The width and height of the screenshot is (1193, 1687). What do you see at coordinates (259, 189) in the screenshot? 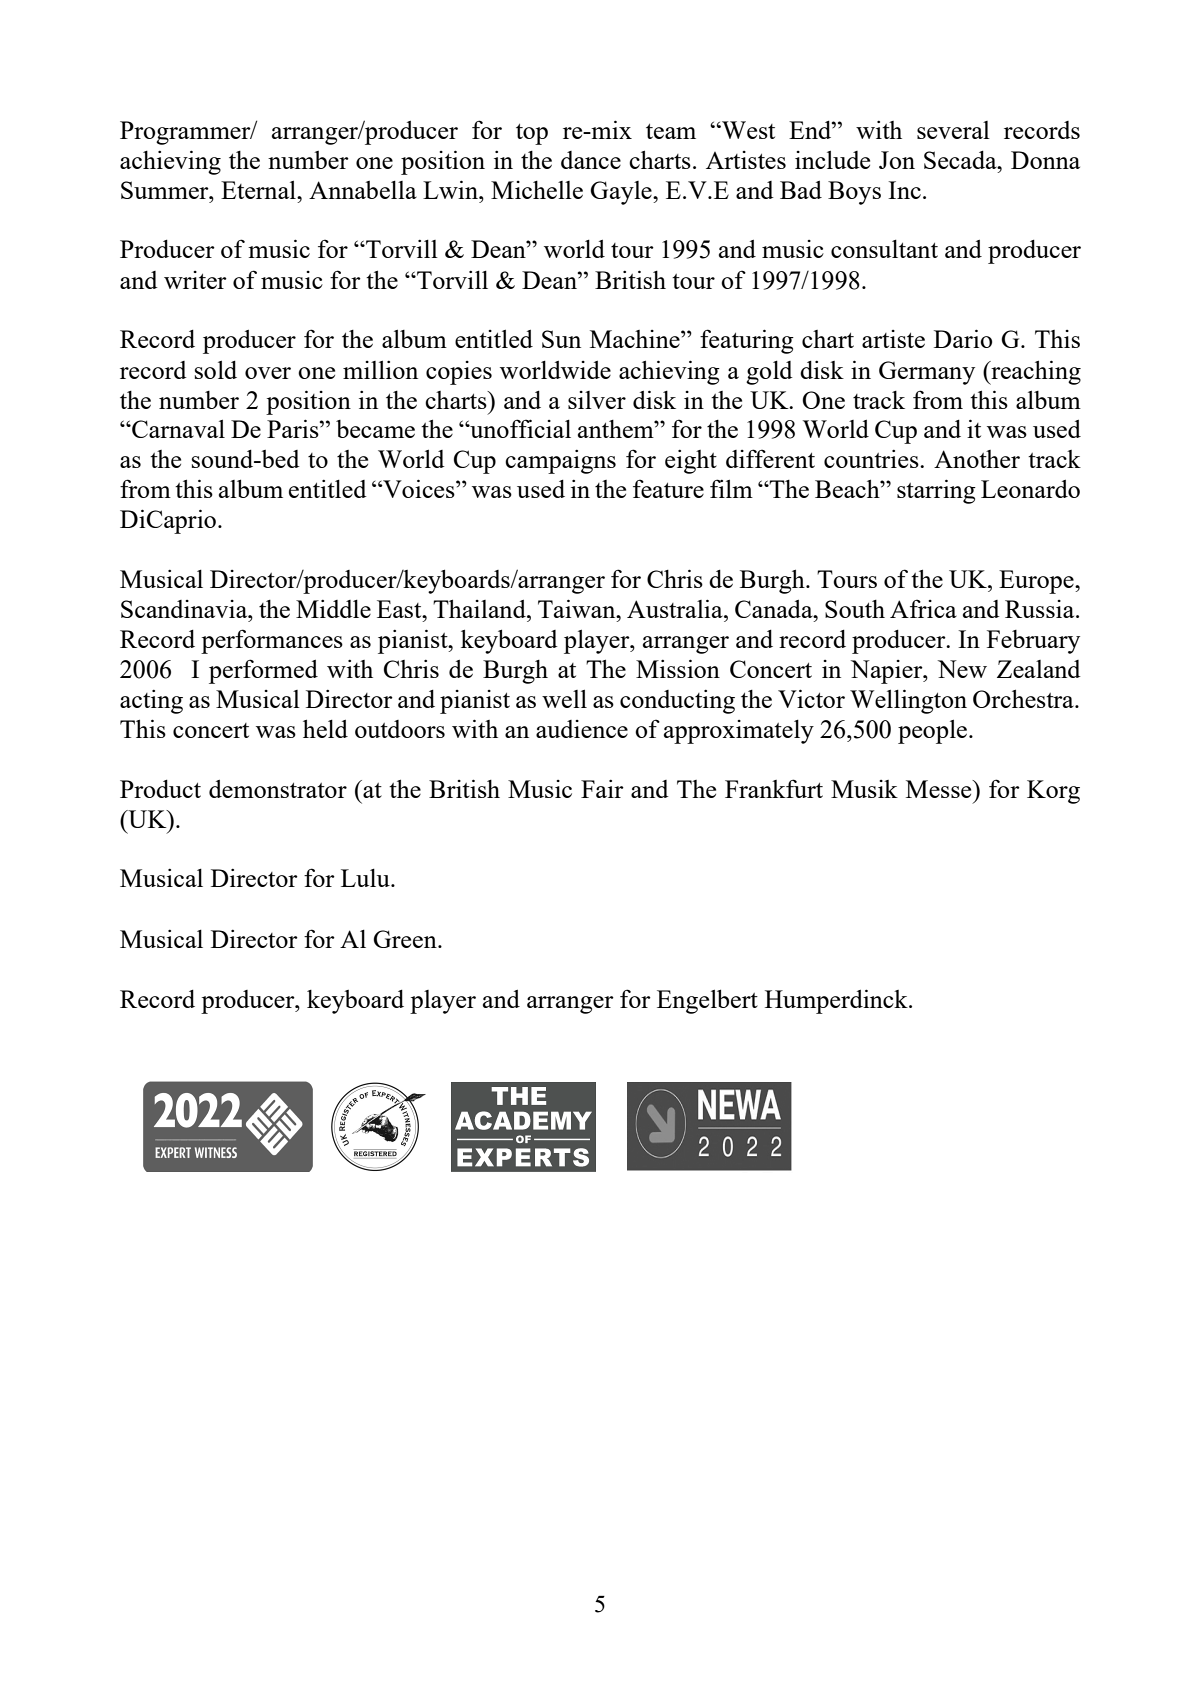
I see `Eternal` at bounding box center [259, 189].
